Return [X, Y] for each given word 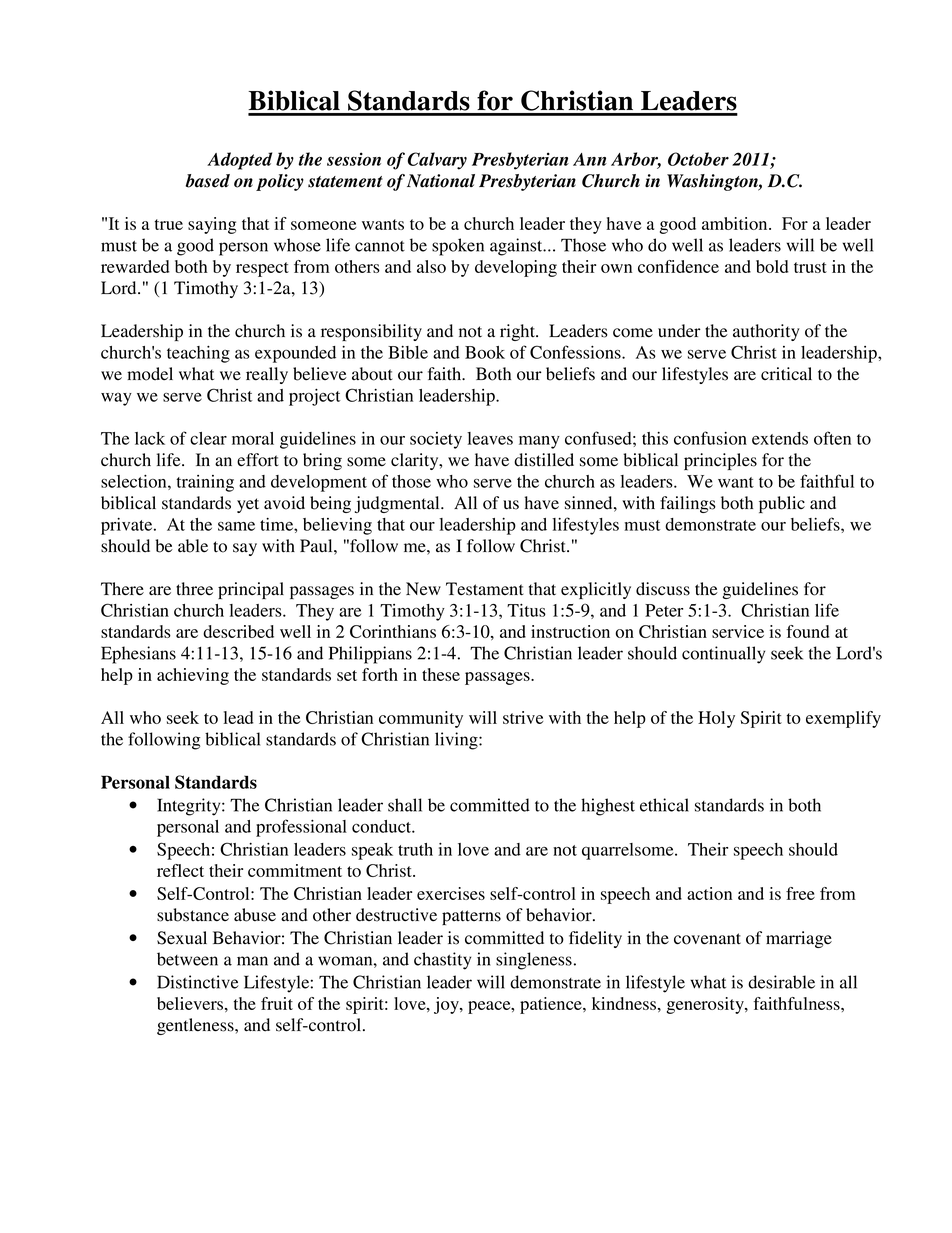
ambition [736, 223]
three [194, 589]
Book [485, 352]
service [738, 631]
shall [405, 805]
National [441, 181]
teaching [198, 354]
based [208, 181]
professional [301, 828]
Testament [485, 589]
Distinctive [198, 982]
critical [786, 373]
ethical [664, 805]
